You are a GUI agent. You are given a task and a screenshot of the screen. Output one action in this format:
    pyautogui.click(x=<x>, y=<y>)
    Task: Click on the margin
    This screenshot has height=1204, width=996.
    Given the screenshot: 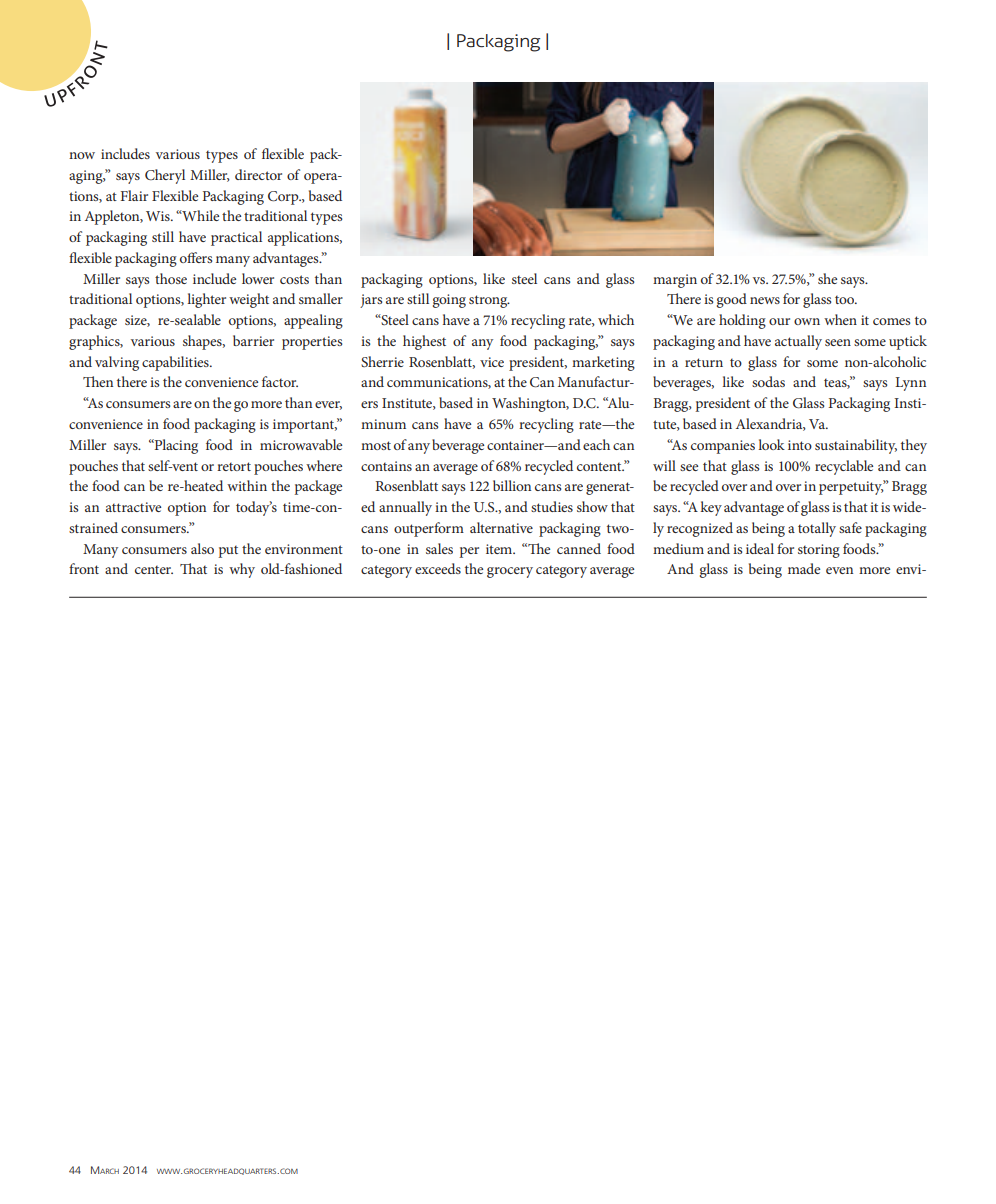 What is the action you would take?
    pyautogui.click(x=675, y=281)
